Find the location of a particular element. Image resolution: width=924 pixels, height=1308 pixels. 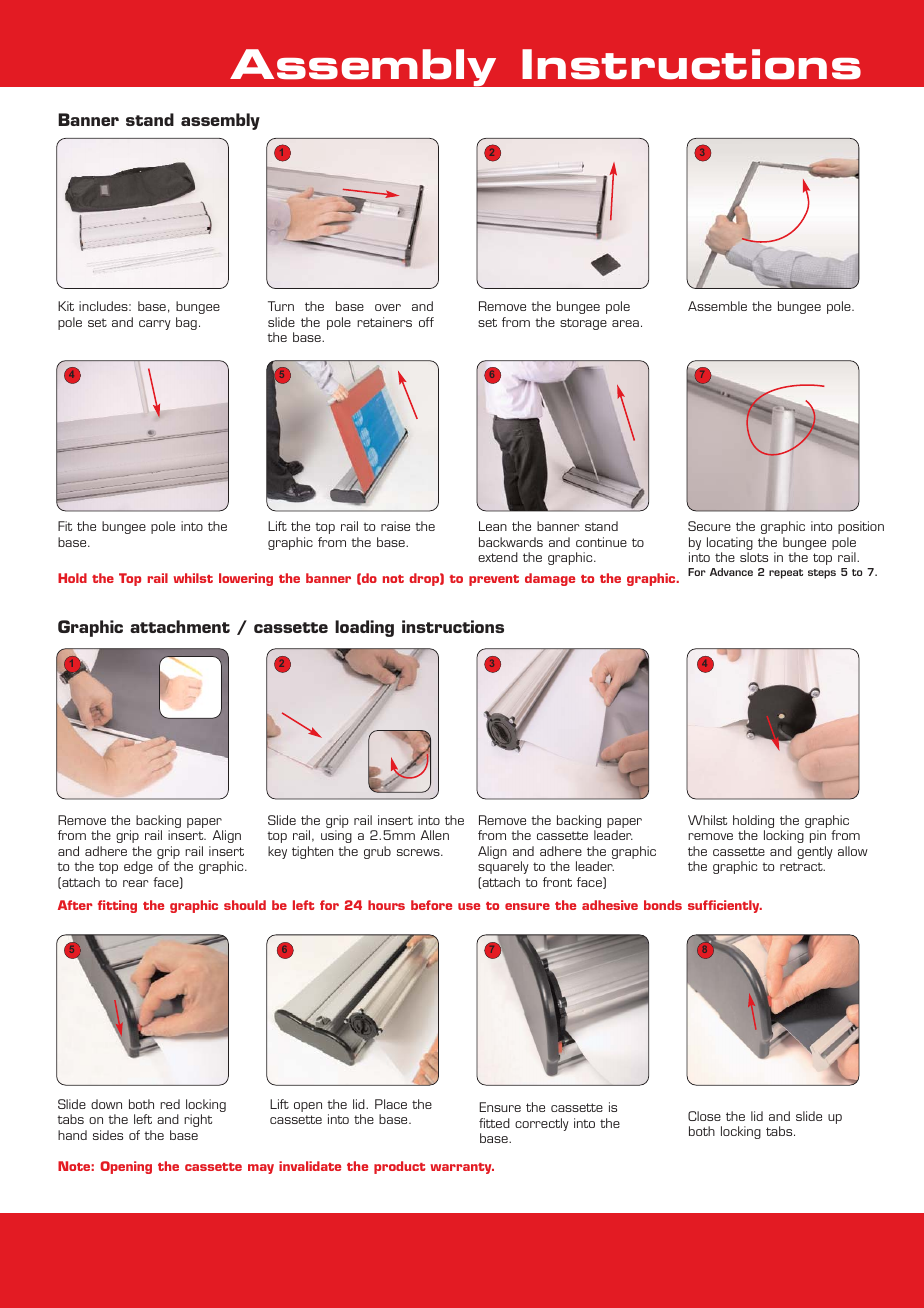

sufficiently is located at coordinates (725, 906).
